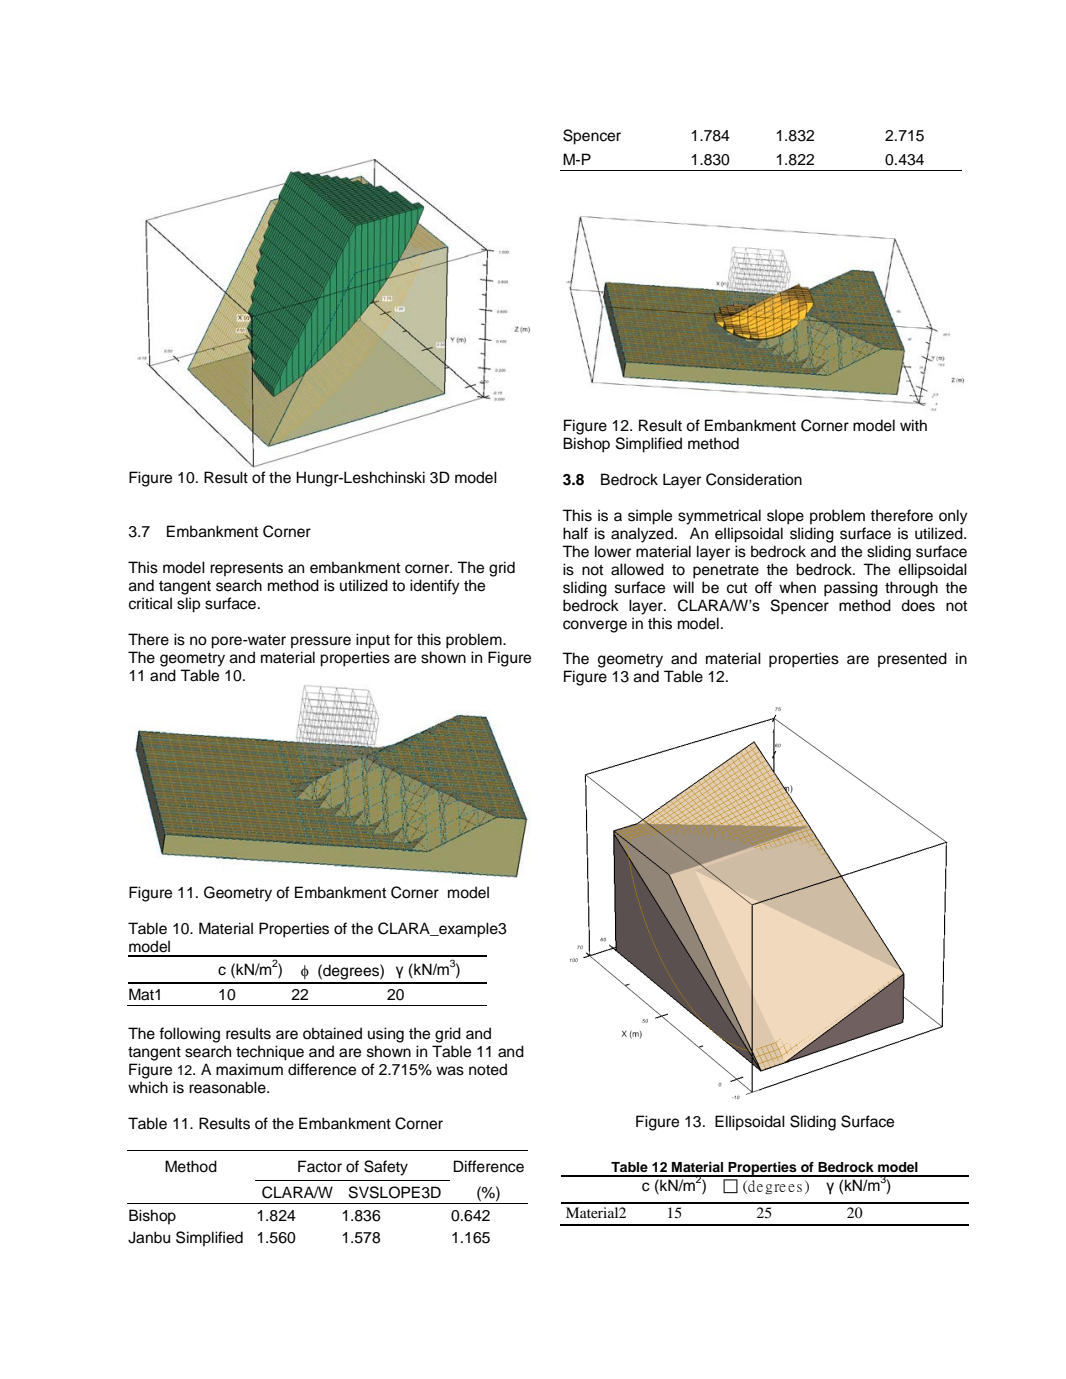  What do you see at coordinates (246, 570) in the image?
I see `represents` at bounding box center [246, 570].
